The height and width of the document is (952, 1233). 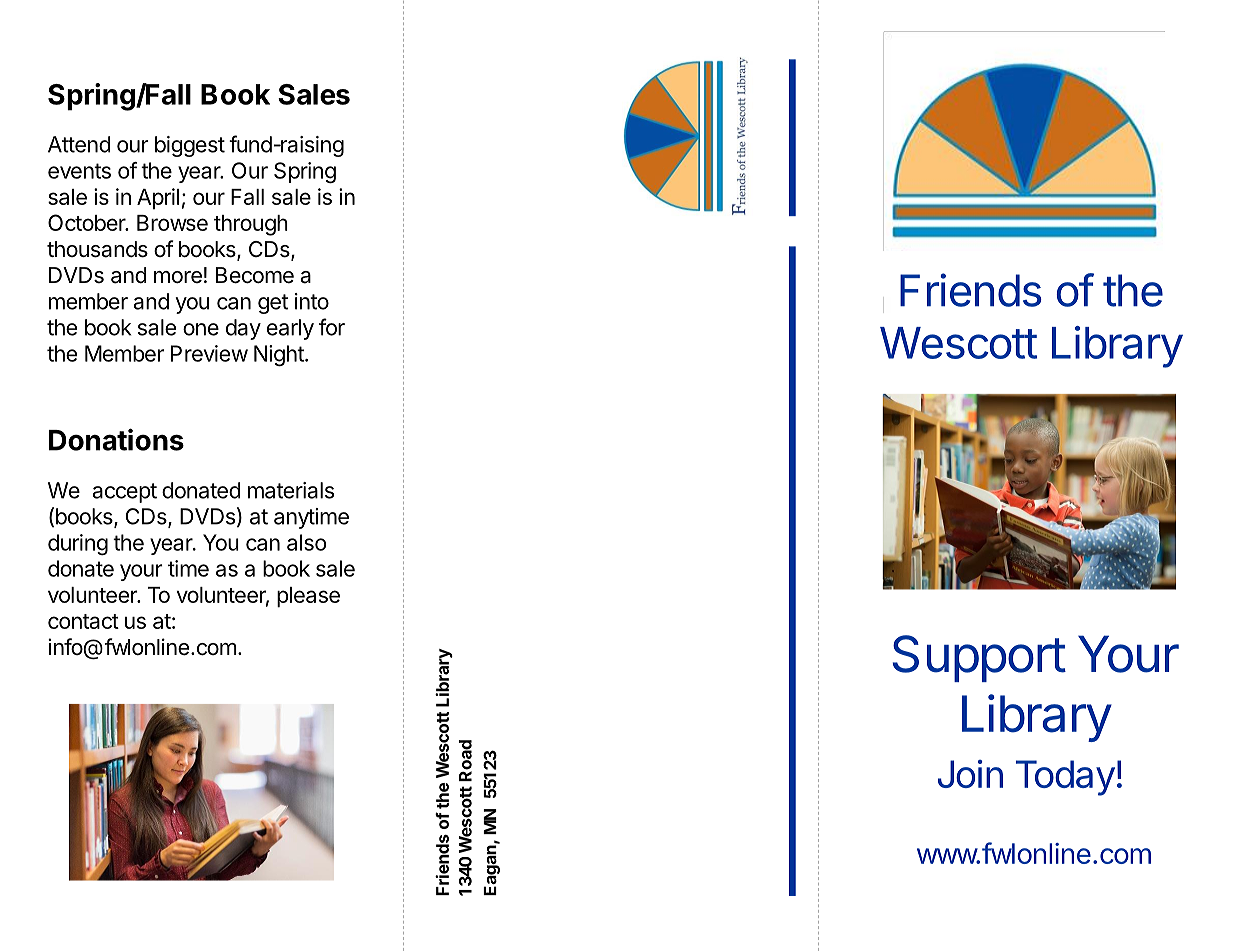 What do you see at coordinates (116, 439) in the document?
I see `Donations` at bounding box center [116, 439].
